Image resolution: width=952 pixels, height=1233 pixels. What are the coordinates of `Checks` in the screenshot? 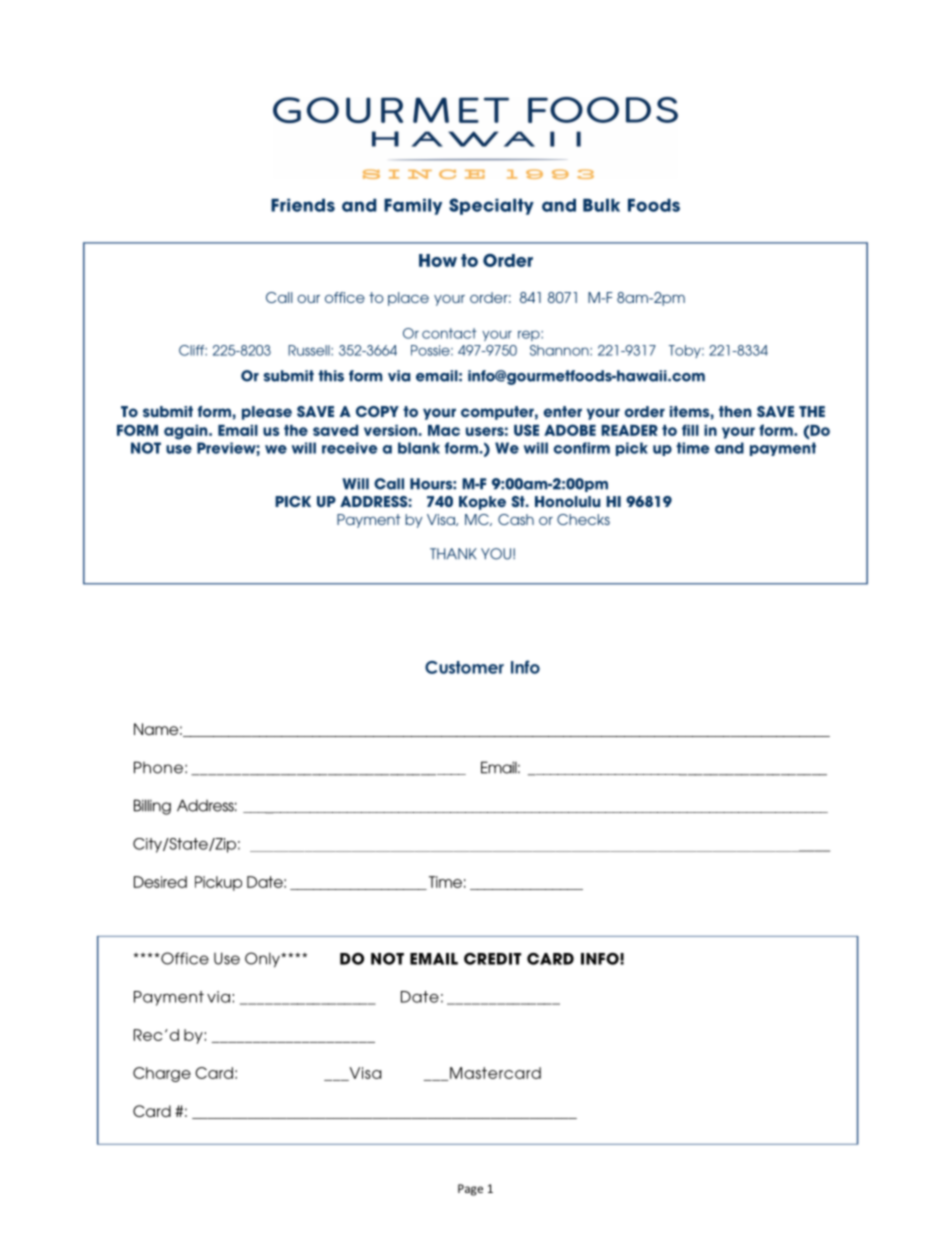 It's located at (583, 519).
